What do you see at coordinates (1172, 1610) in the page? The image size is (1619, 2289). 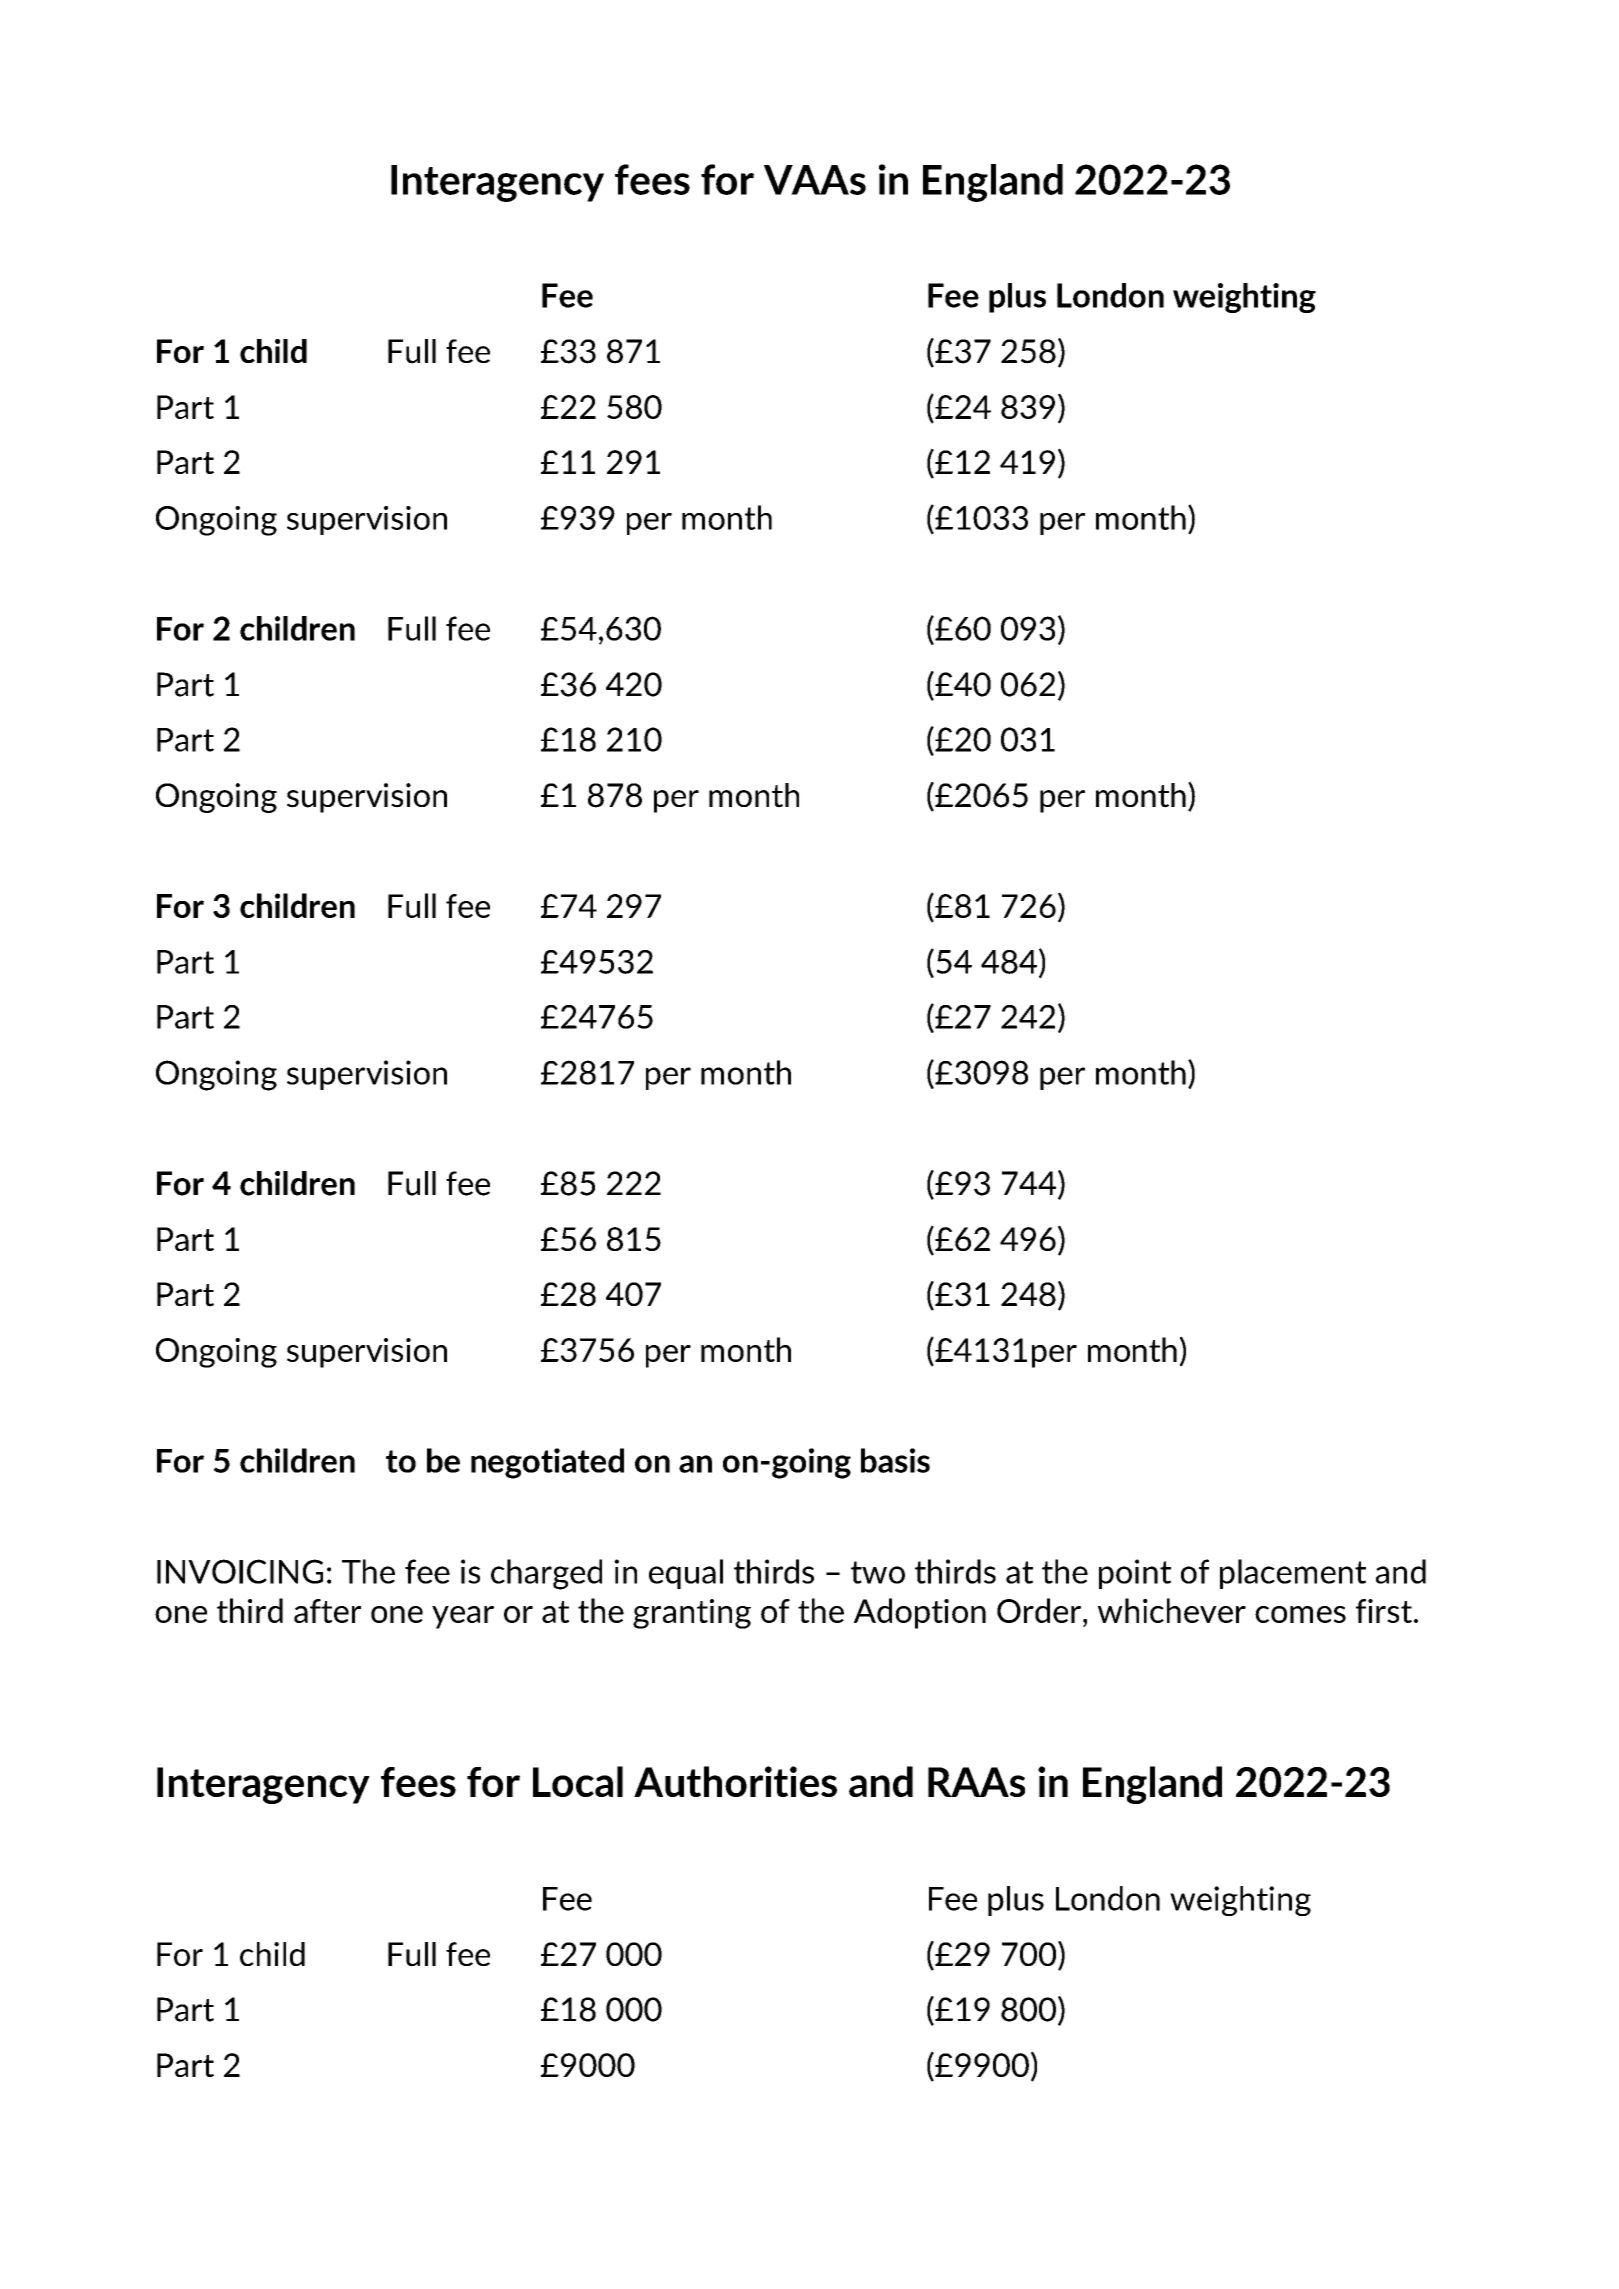 I see `whichever` at bounding box center [1172, 1610].
